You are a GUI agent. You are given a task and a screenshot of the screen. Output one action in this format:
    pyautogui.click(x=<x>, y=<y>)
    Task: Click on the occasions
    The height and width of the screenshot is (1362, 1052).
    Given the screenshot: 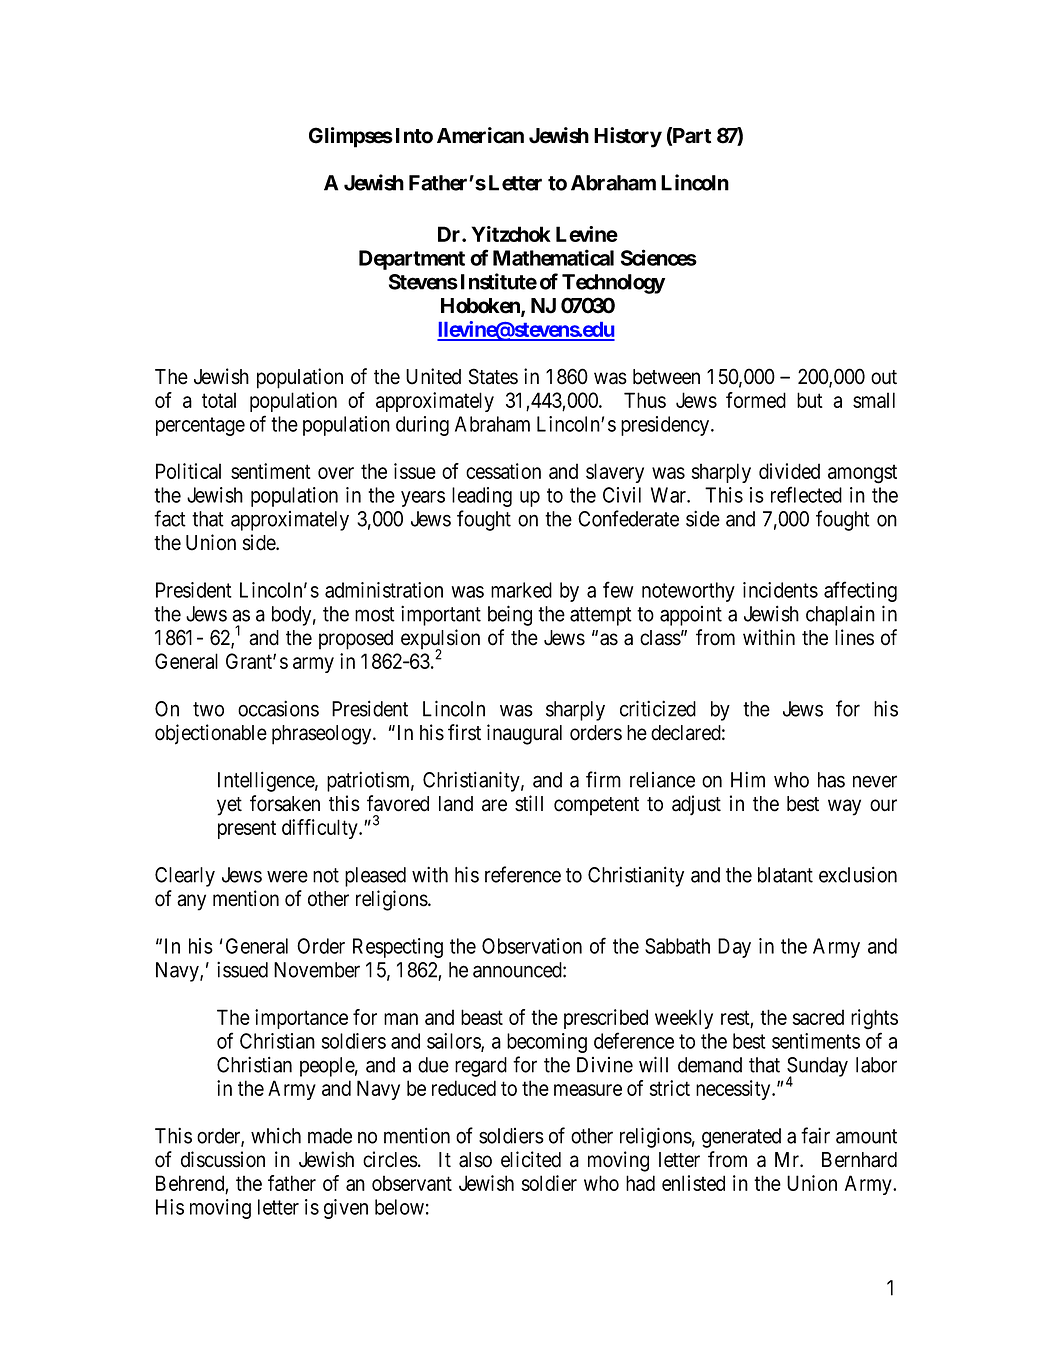 What is the action you would take?
    pyautogui.click(x=278, y=708)
